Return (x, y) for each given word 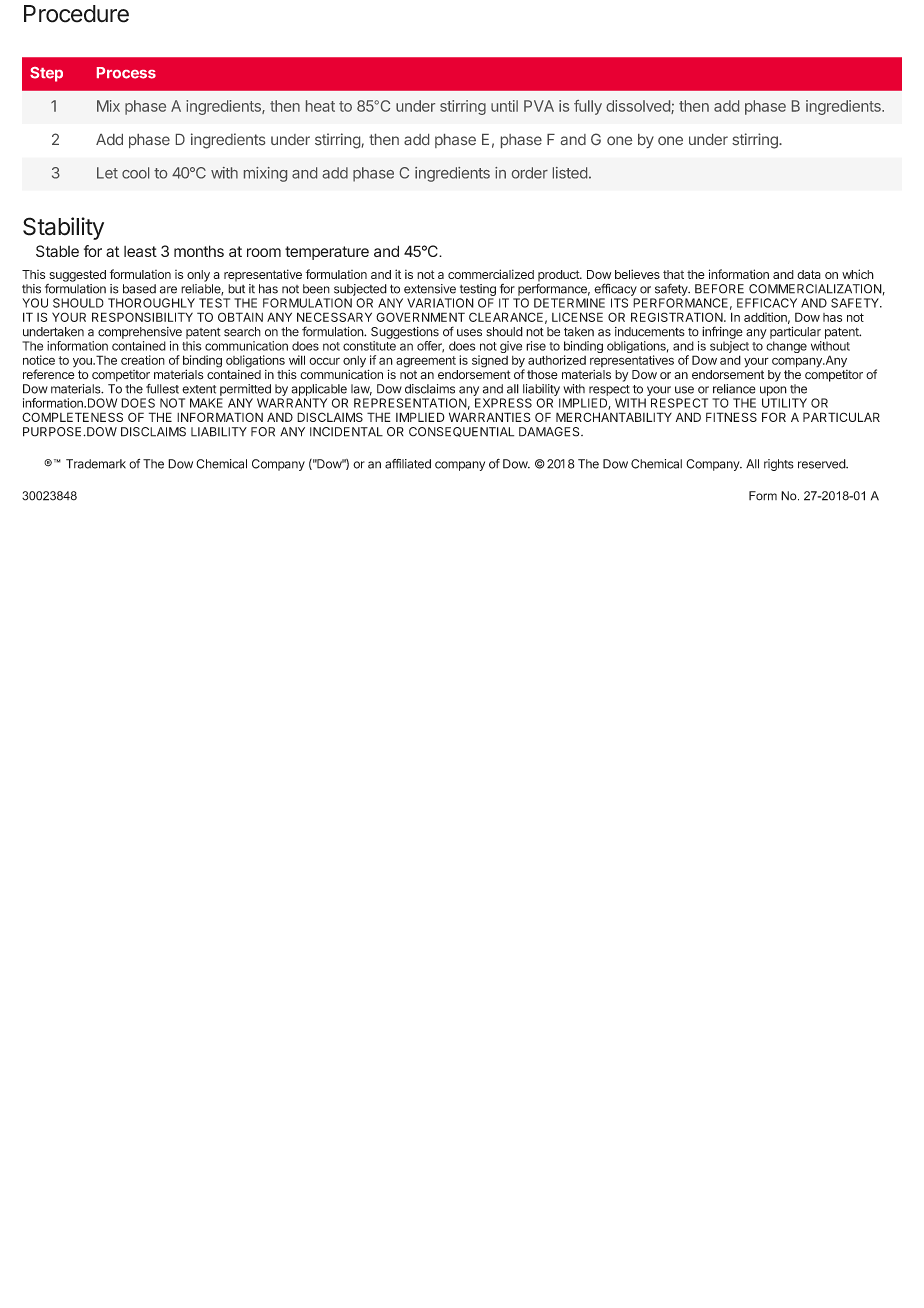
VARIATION (440, 303)
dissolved (639, 107)
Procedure (76, 14)
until (504, 106)
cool (135, 173)
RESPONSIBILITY (142, 317)
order (530, 173)
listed (570, 173)
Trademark (96, 464)
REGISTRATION (678, 317)
